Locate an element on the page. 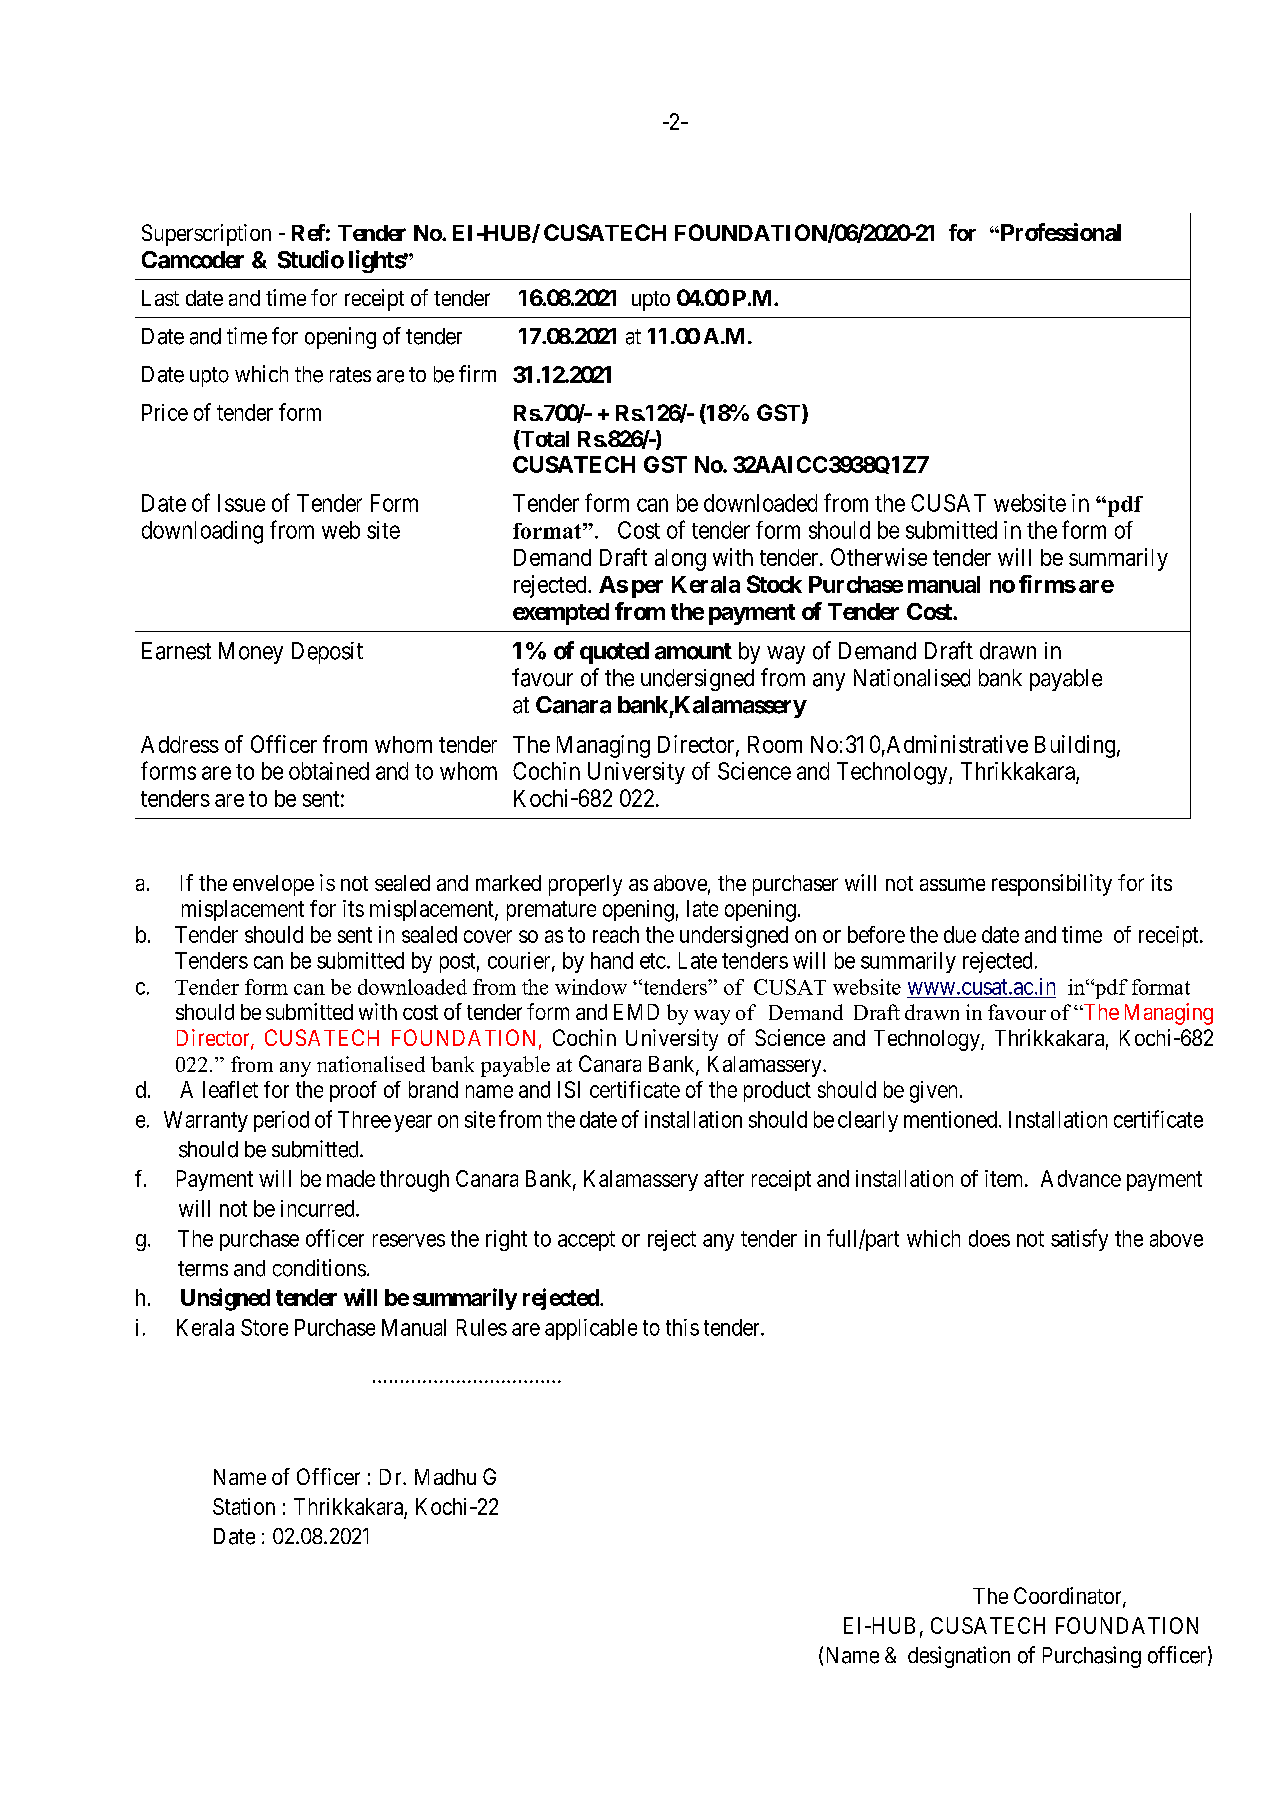 Image resolution: width=1274 pixels, height=1802 pixels. Station is located at coordinates (244, 1506).
